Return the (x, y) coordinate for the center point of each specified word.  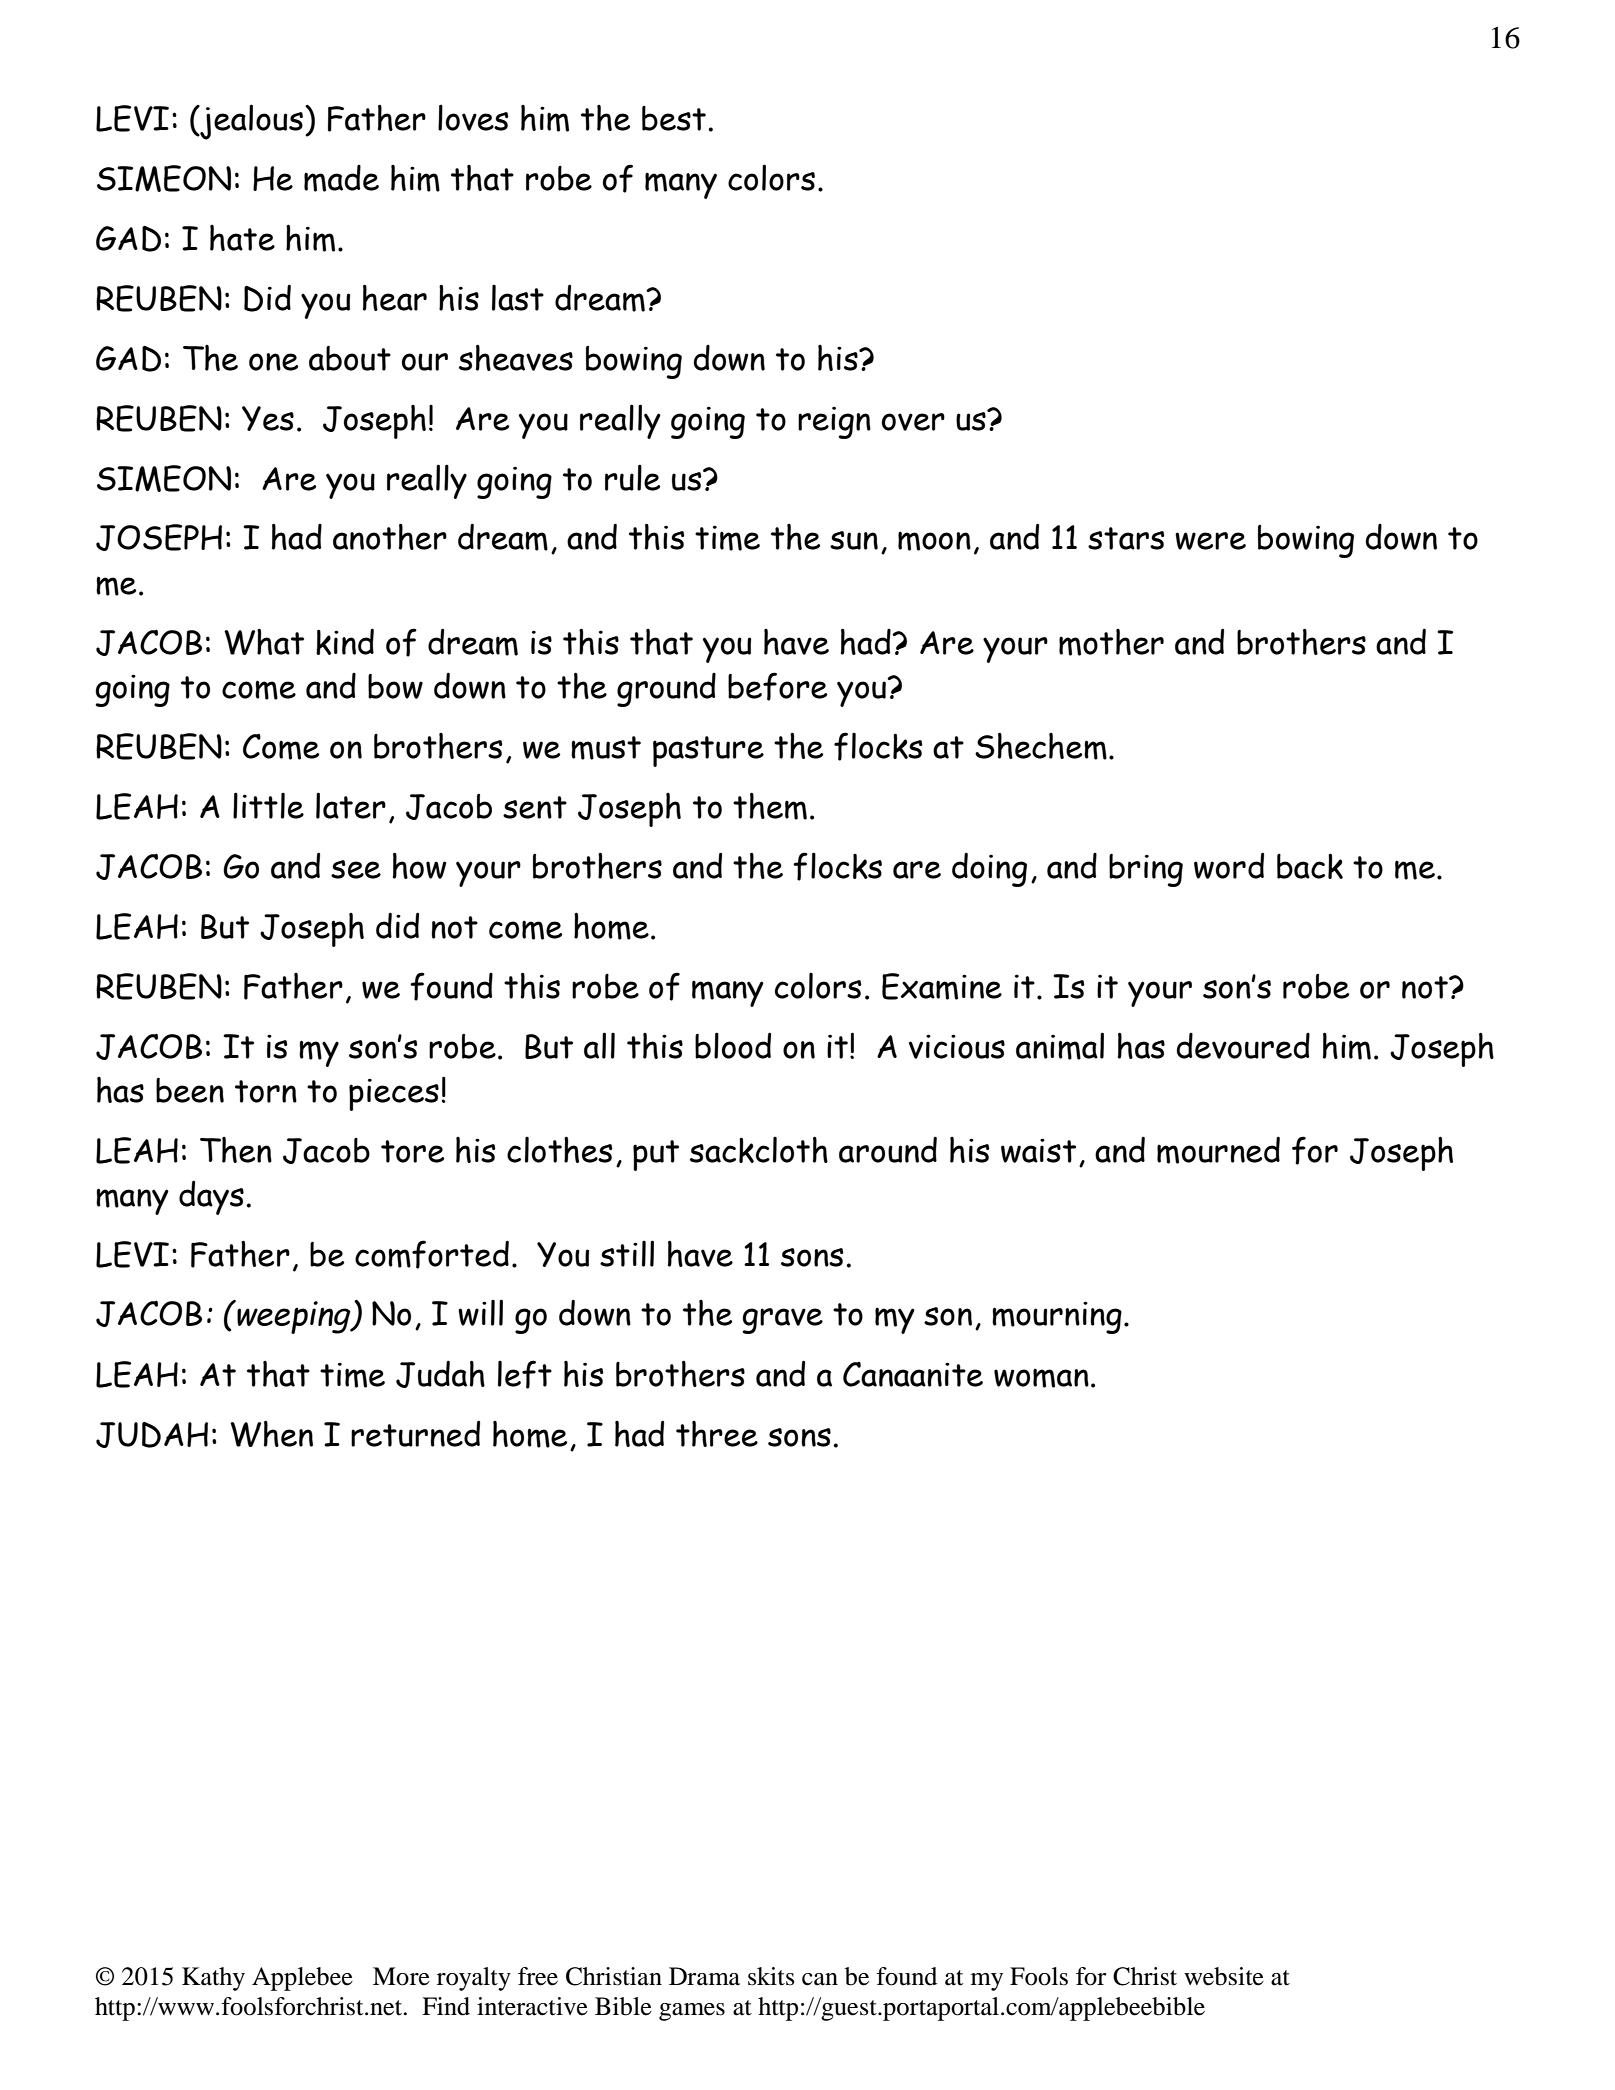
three (717, 1434)
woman (1041, 1378)
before (777, 686)
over (913, 422)
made (341, 178)
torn (266, 1091)
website (1224, 1976)
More (401, 1976)
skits (771, 1976)
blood (733, 1045)
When (271, 1434)
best (674, 118)
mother (1111, 642)
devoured (1243, 1046)
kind (345, 642)
